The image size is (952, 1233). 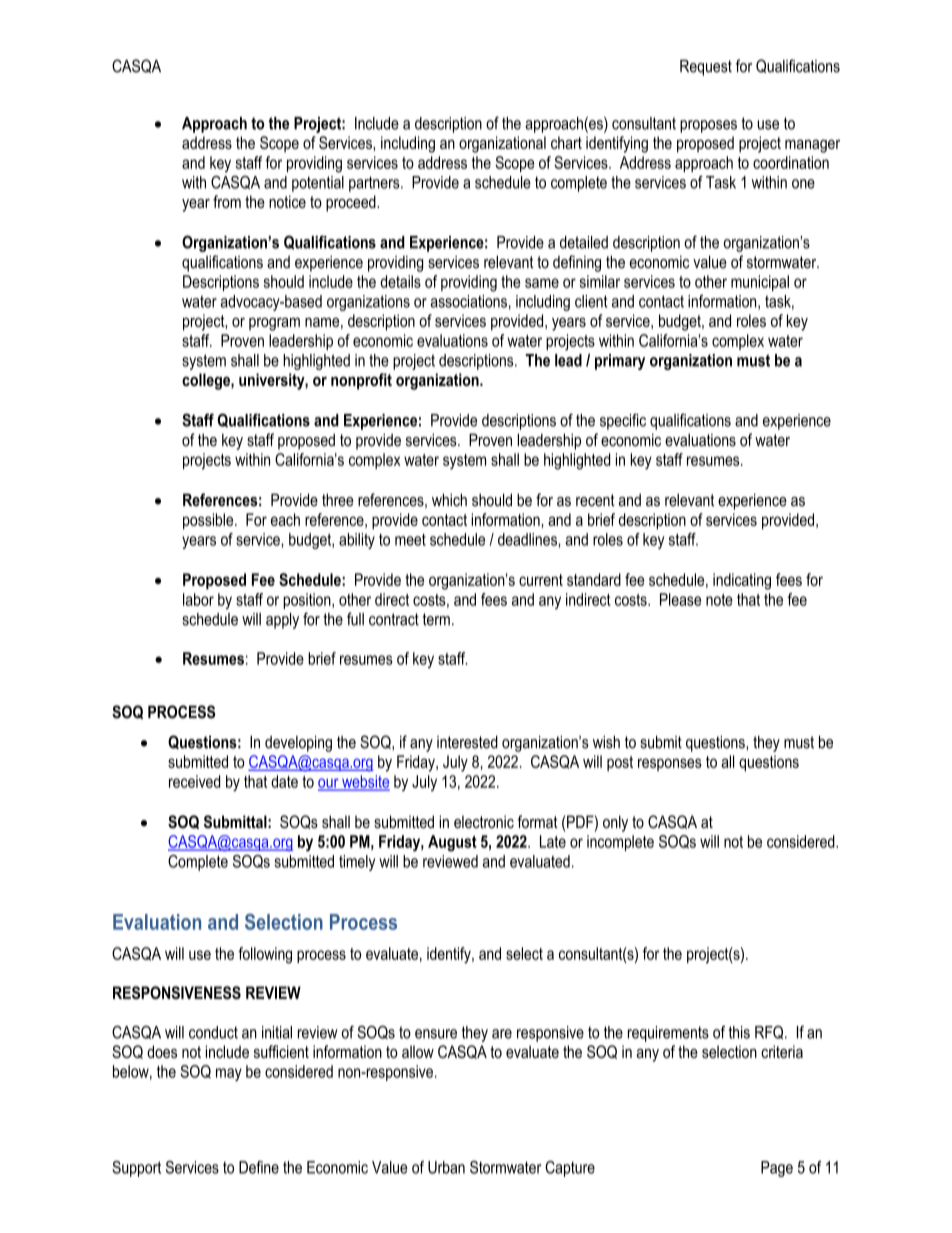 I want to click on proposes, so click(x=708, y=126).
